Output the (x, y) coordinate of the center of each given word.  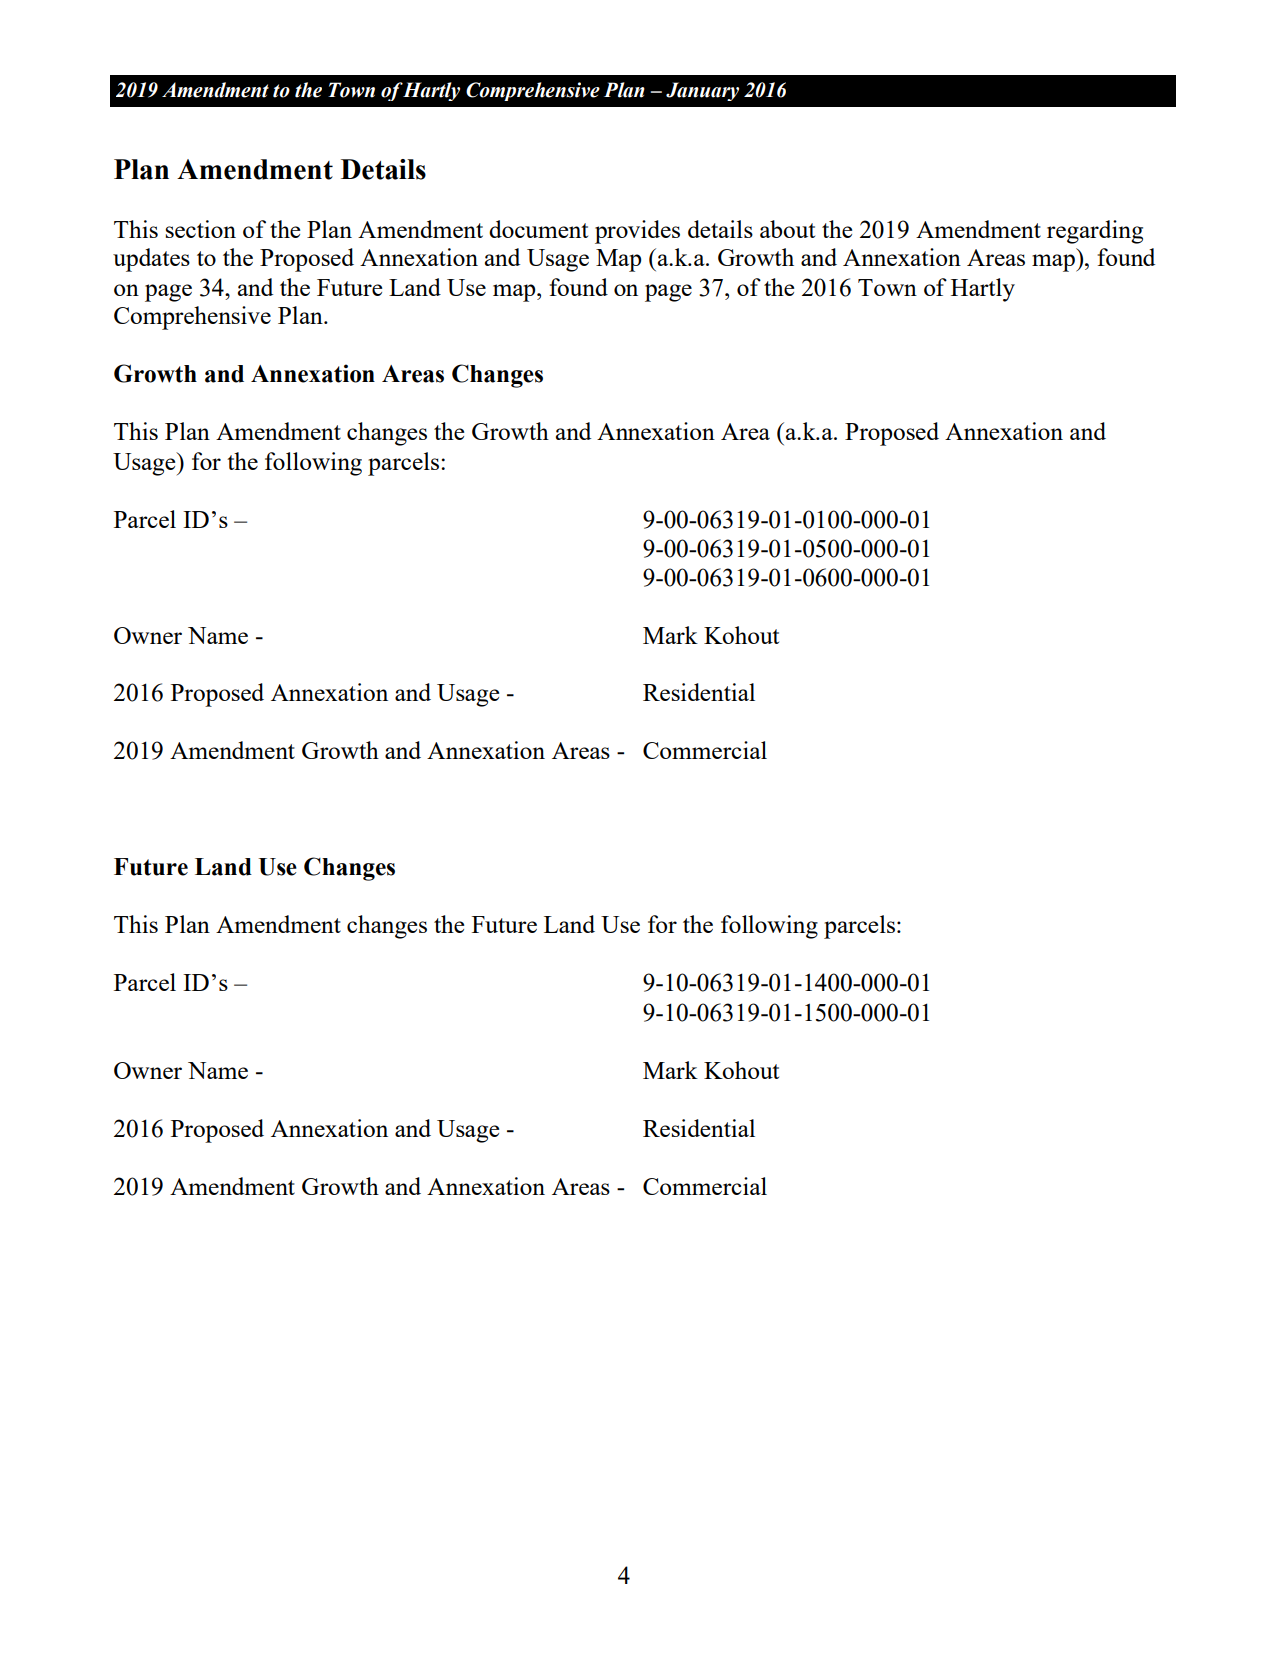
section (201, 229)
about (787, 229)
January (702, 91)
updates (151, 260)
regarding (1095, 232)
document (538, 229)
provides (637, 232)
